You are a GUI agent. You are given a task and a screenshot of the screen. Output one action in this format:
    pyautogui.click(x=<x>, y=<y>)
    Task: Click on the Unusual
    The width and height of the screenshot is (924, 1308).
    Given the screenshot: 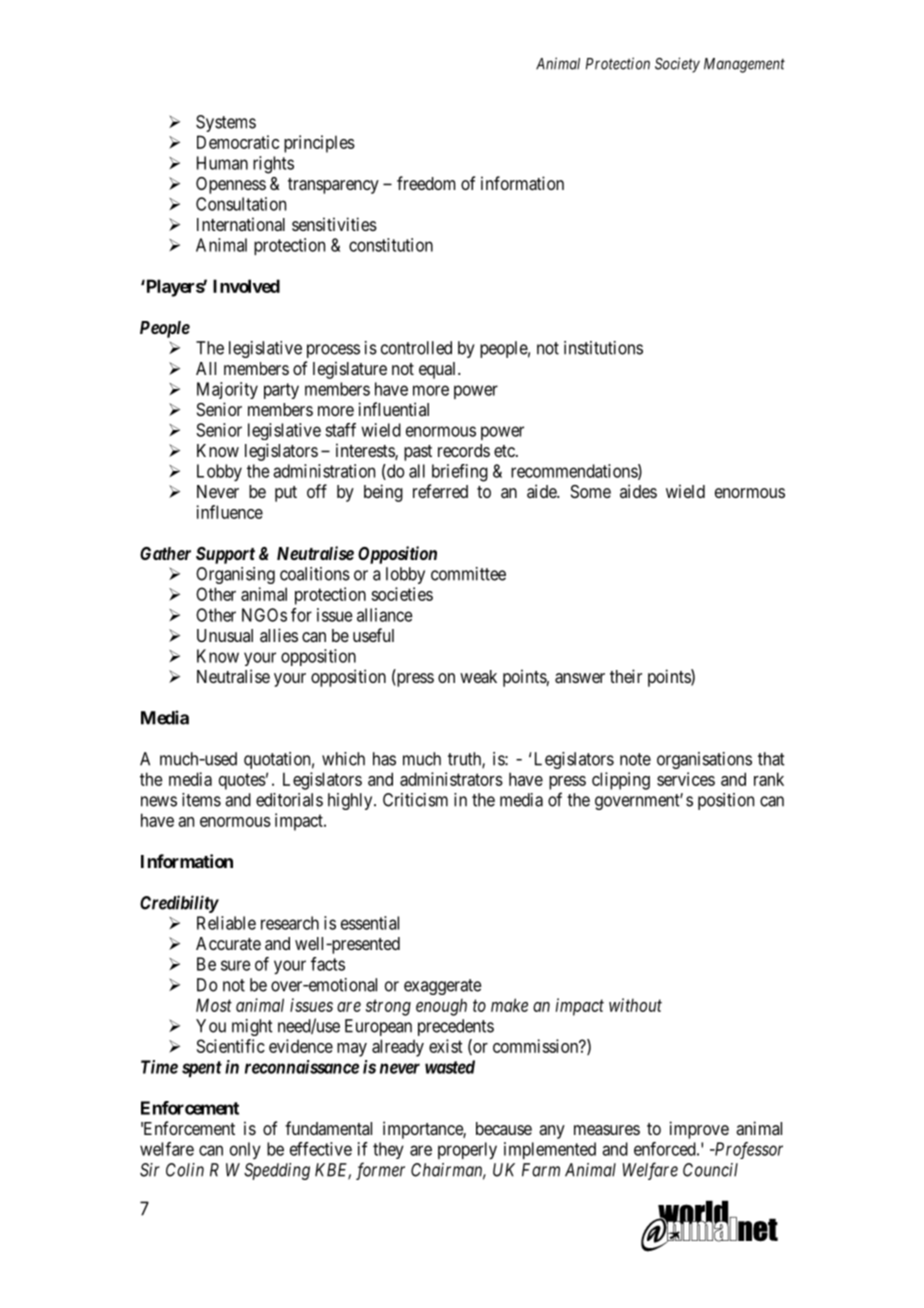 What is the action you would take?
    pyautogui.click(x=225, y=635)
